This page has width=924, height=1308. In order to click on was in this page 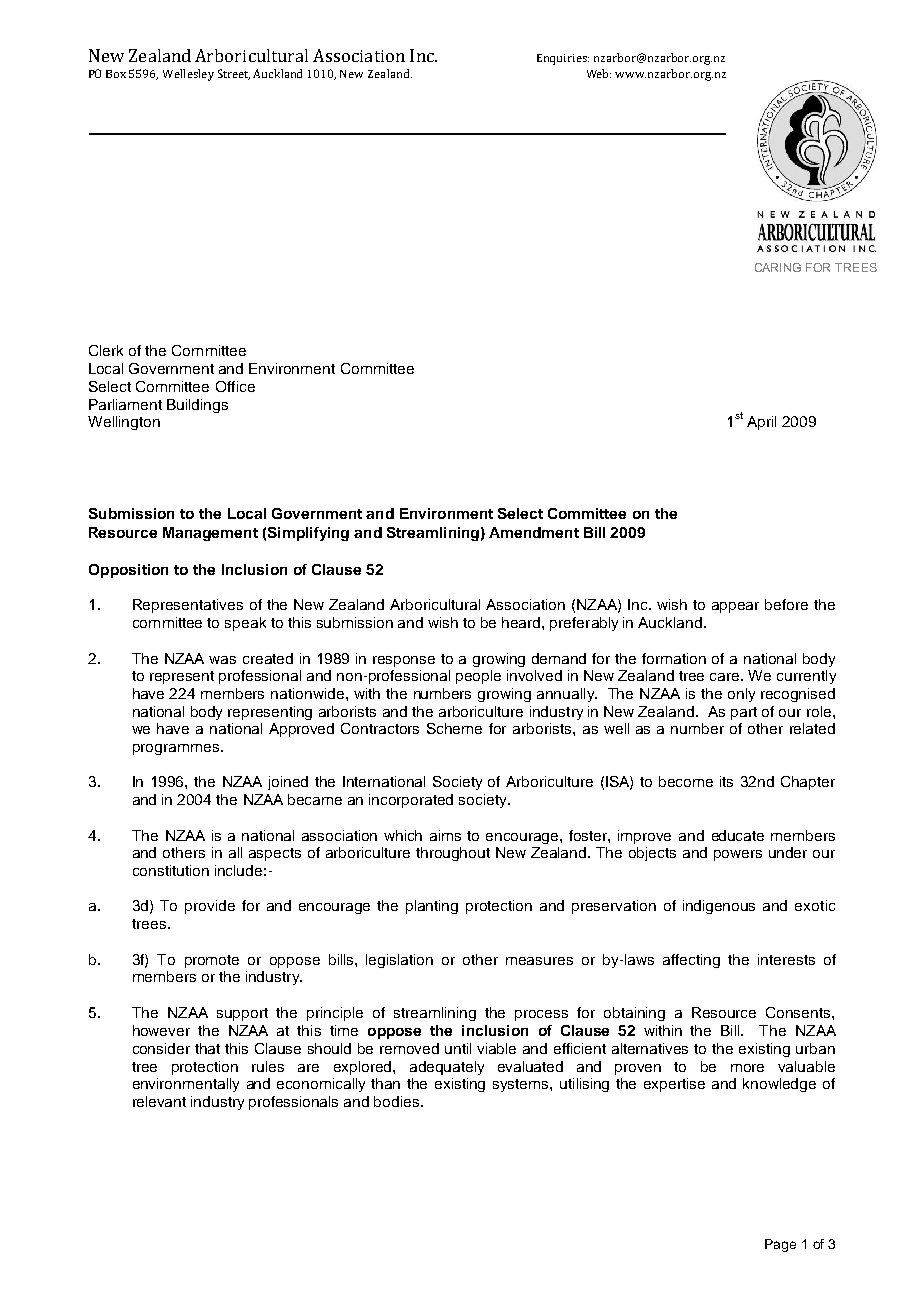, I will do `click(222, 660)`.
